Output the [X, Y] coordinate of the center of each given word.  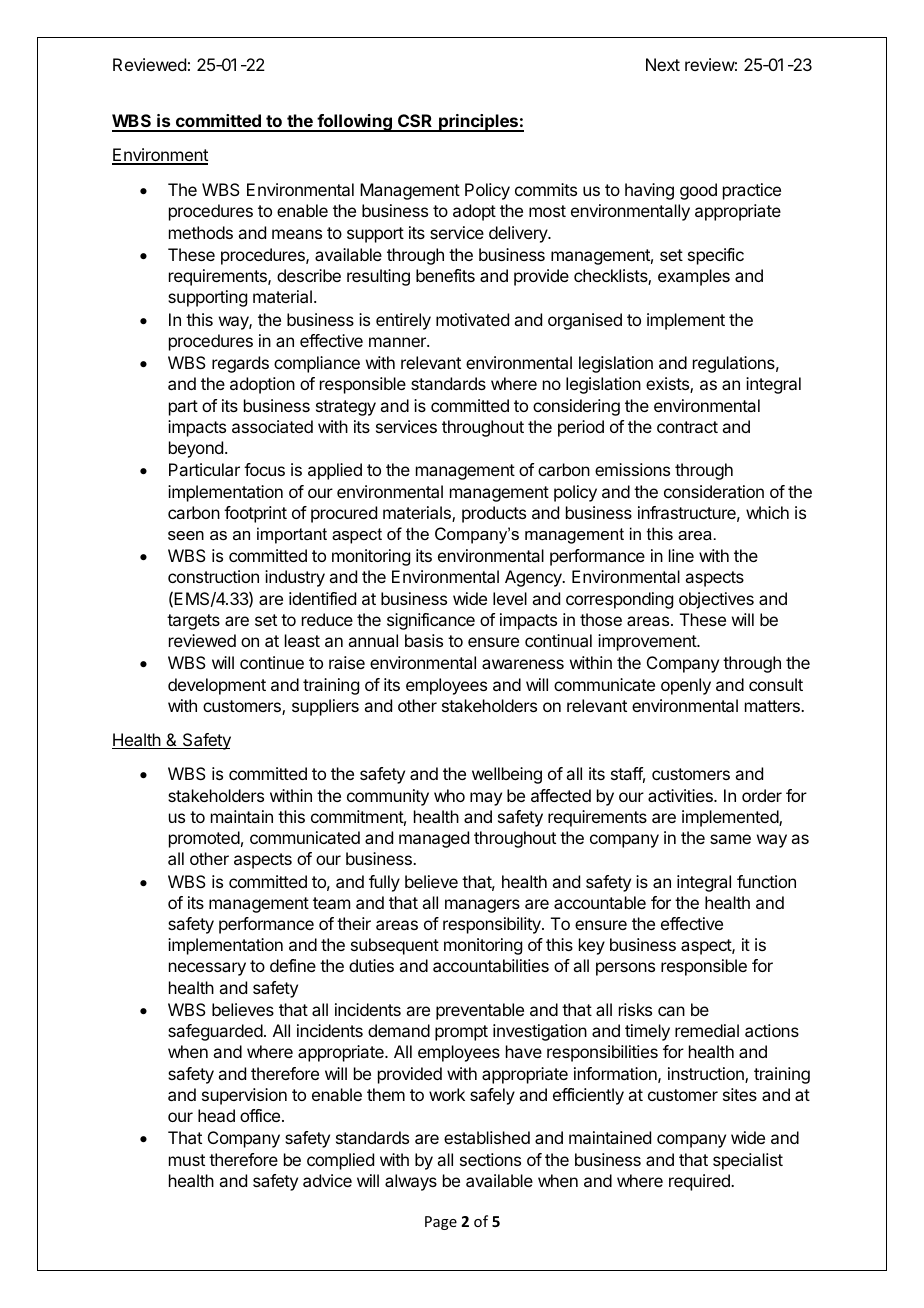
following [354, 123]
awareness [523, 664]
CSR [415, 122]
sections [490, 1159]
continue [272, 662]
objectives [716, 600]
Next [663, 64]
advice [327, 1180]
